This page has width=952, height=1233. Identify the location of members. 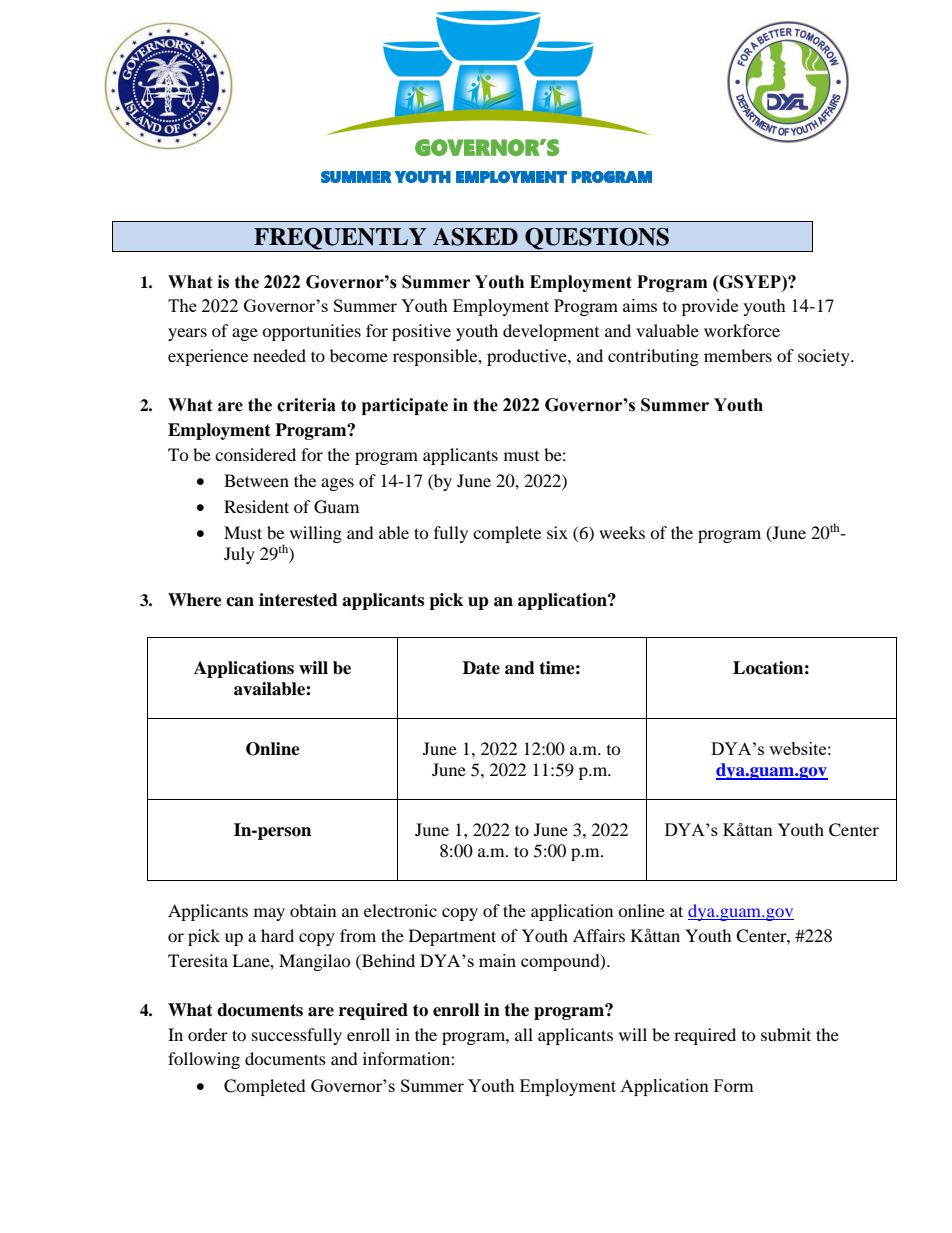
(738, 355).
